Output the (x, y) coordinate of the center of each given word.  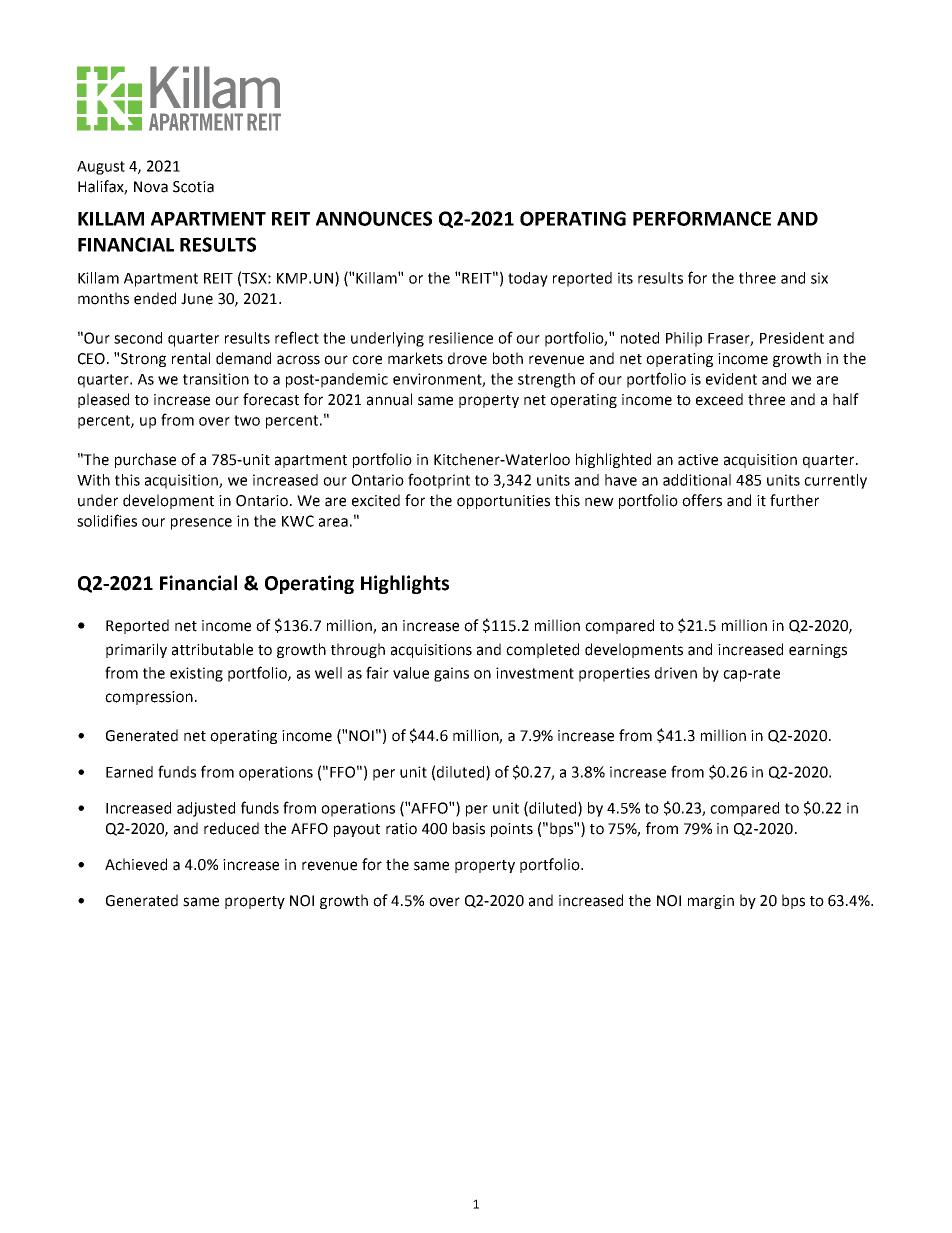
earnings (818, 651)
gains (451, 674)
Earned (129, 772)
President (792, 338)
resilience (461, 338)
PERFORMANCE (702, 218)
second (138, 338)
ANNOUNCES (374, 218)
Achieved (136, 864)
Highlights (405, 584)
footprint (439, 481)
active (698, 460)
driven (676, 673)
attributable (212, 649)
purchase (145, 460)
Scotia (193, 187)
